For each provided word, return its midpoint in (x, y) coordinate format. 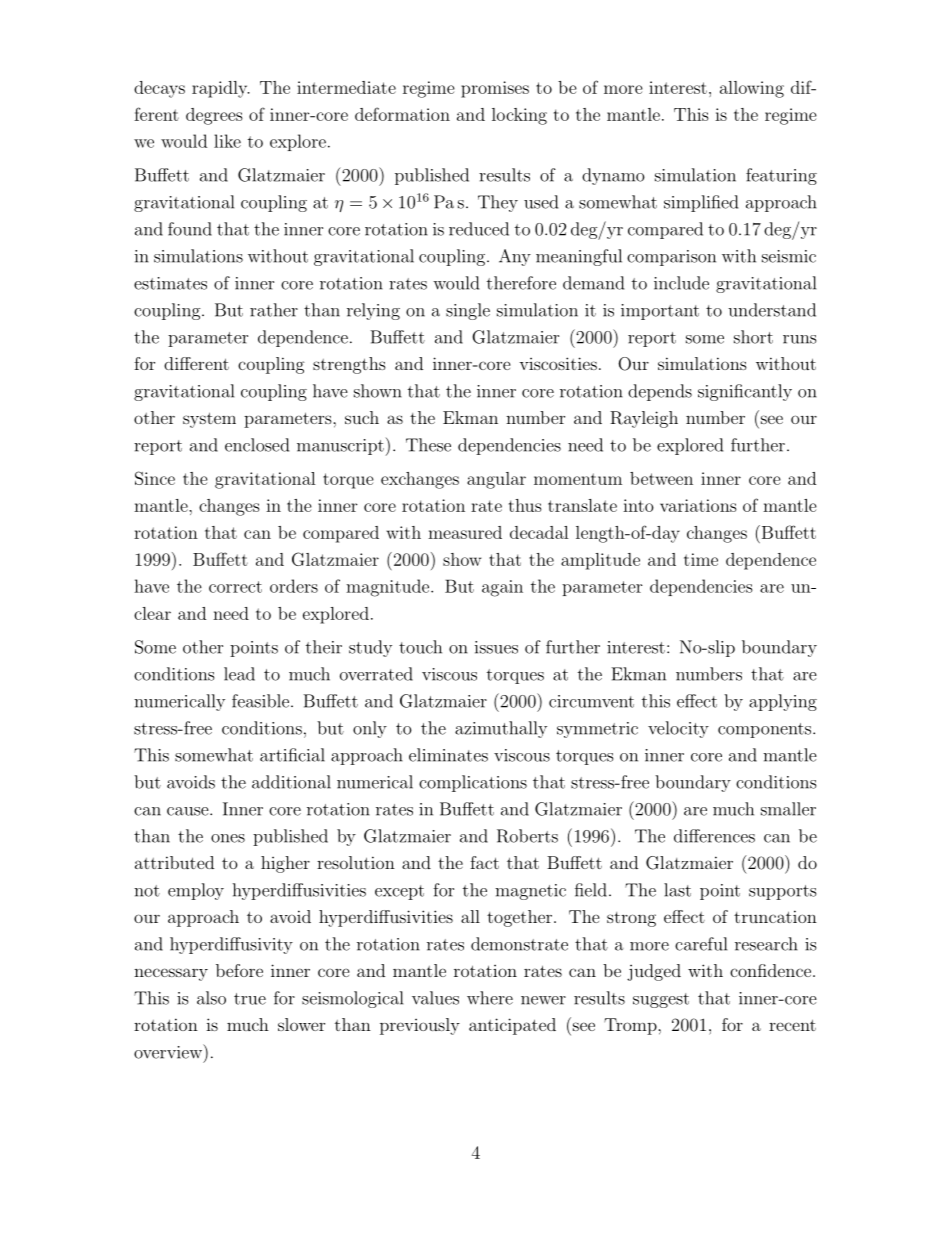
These (428, 445)
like (227, 141)
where (490, 998)
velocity (678, 729)
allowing (752, 89)
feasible (262, 701)
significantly (745, 392)
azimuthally (501, 729)
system (209, 420)
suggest (661, 1000)
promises (495, 89)
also (211, 998)
